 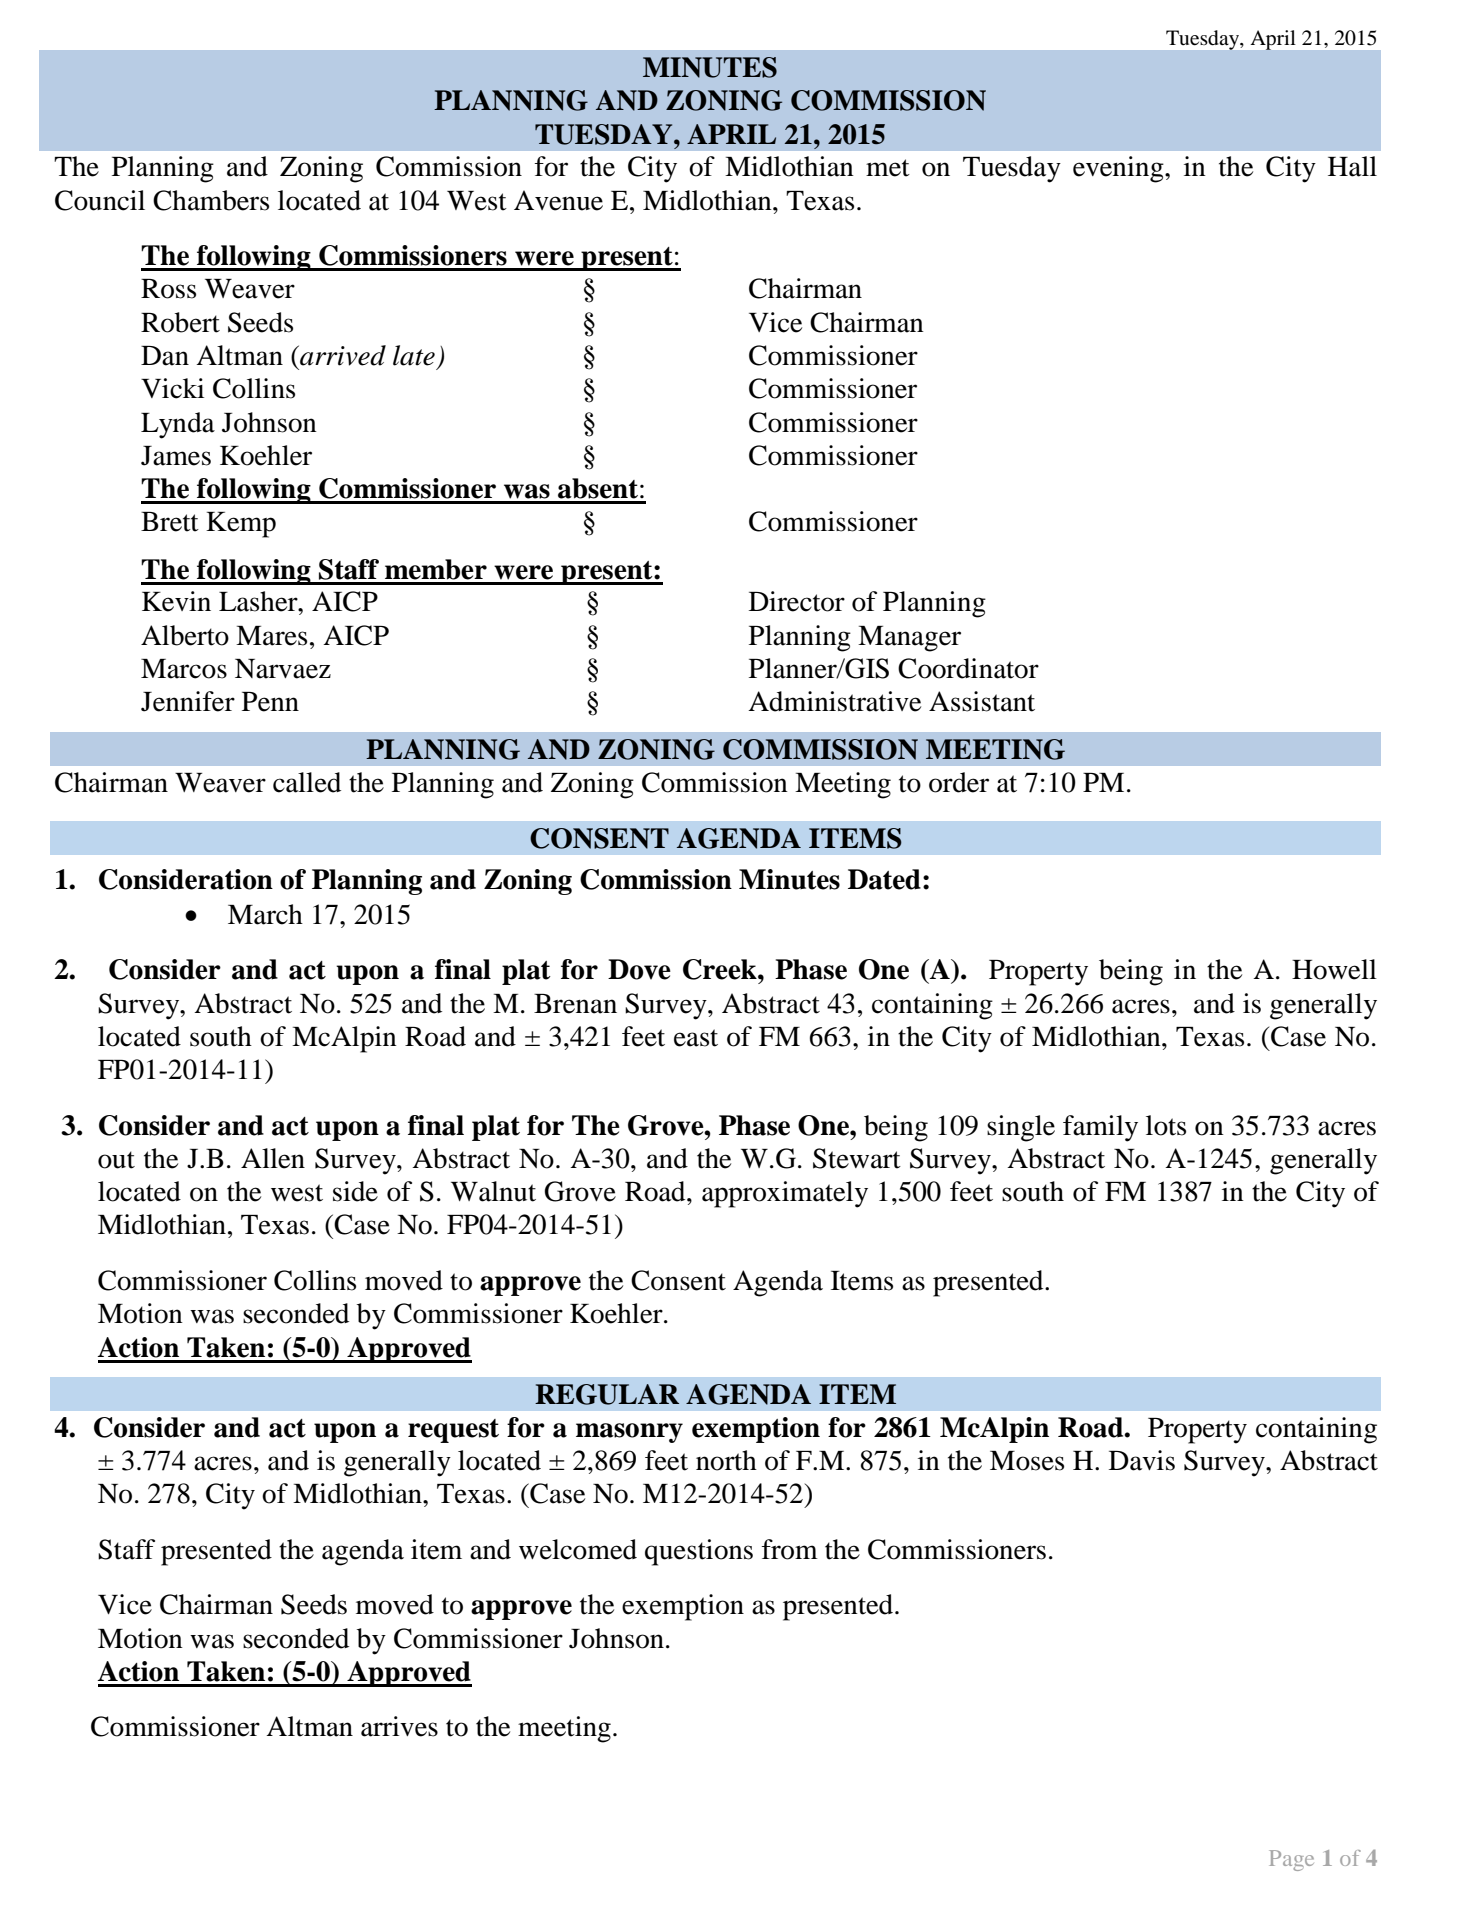 What do you see at coordinates (1119, 169) in the page?
I see `evening` at bounding box center [1119, 169].
